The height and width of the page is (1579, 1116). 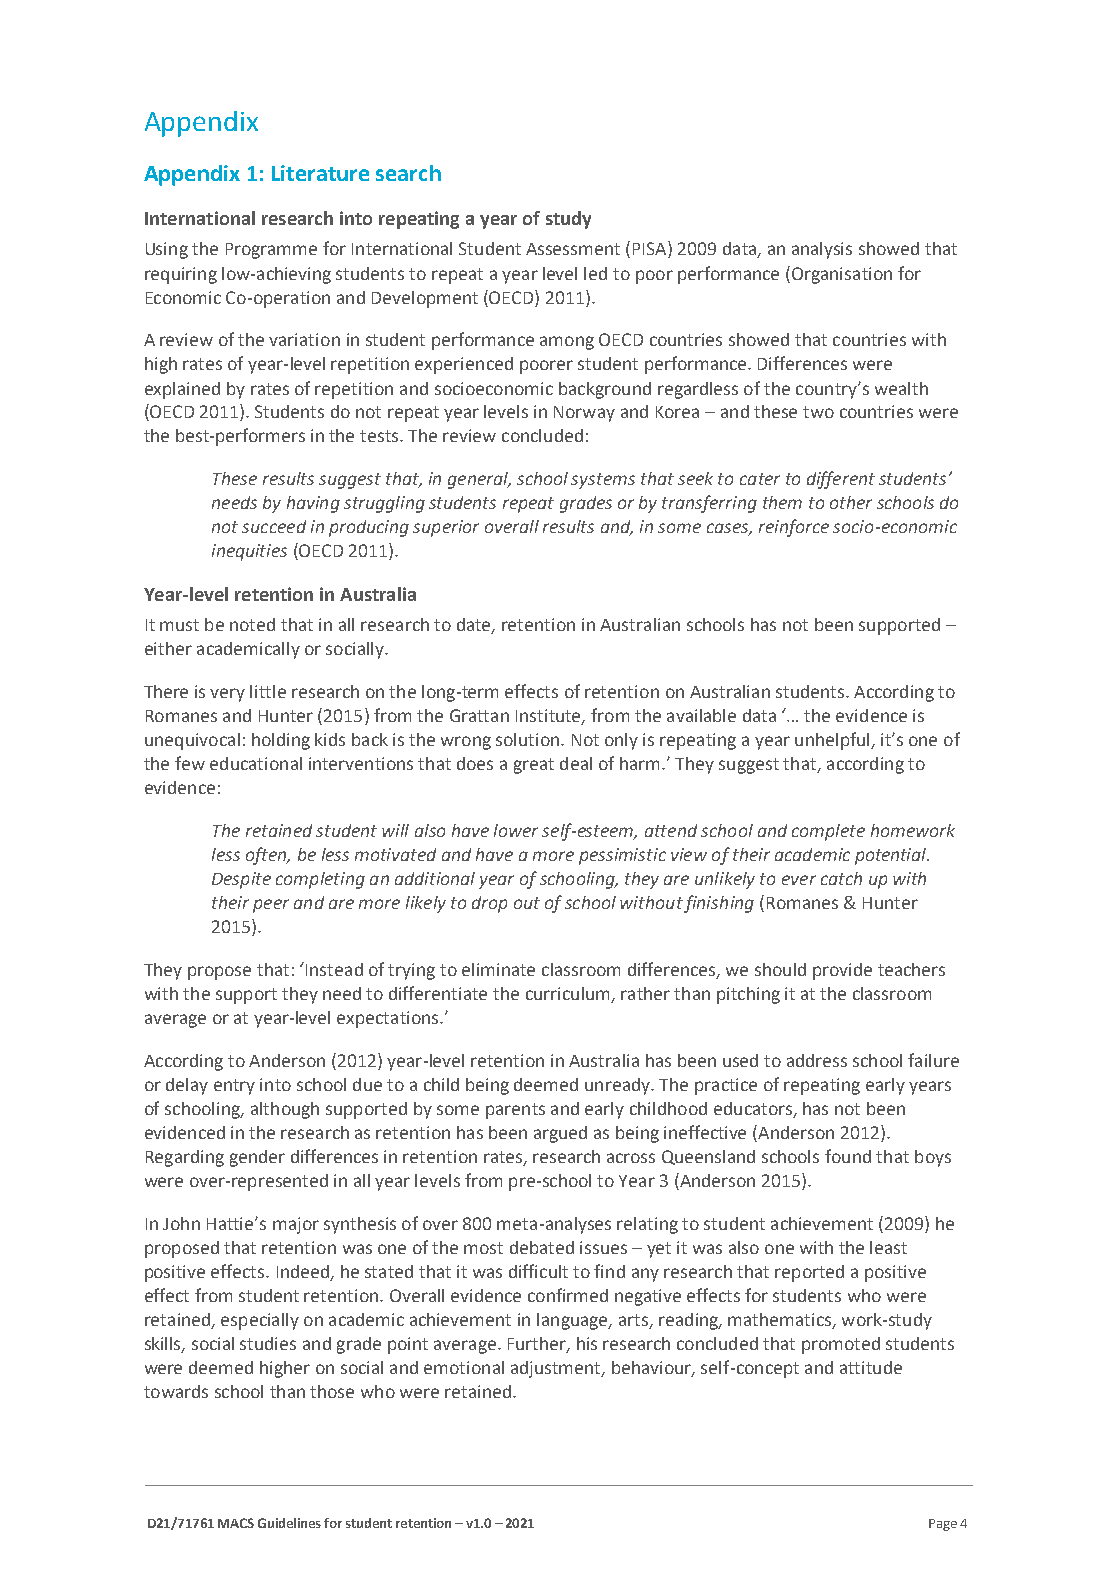 What do you see at coordinates (271, 251) in the page?
I see `Programme` at bounding box center [271, 251].
